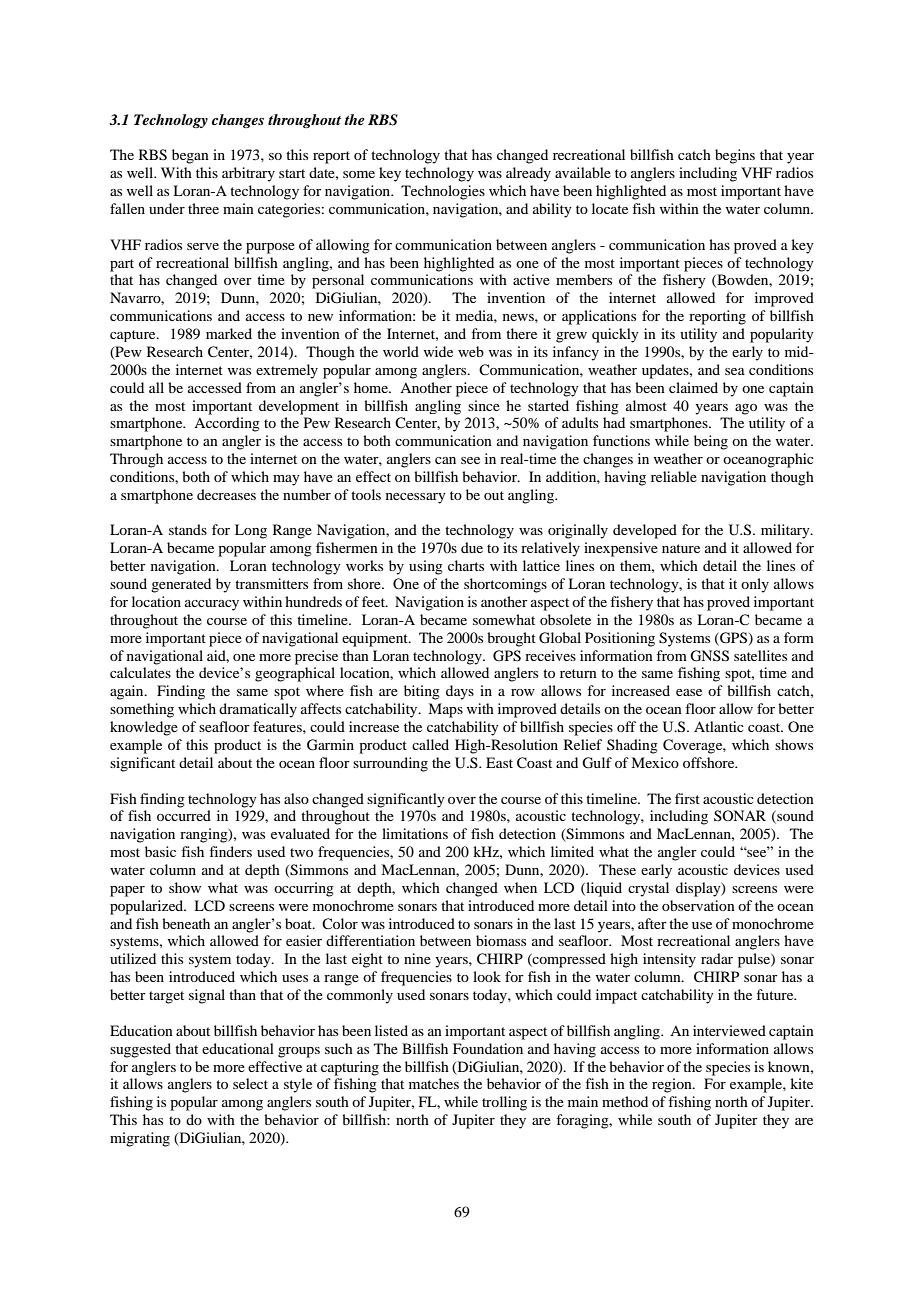 This screenshot has width=924, height=1308. Describe the element at coordinates (511, 639) in the screenshot. I see `brought` at that location.
